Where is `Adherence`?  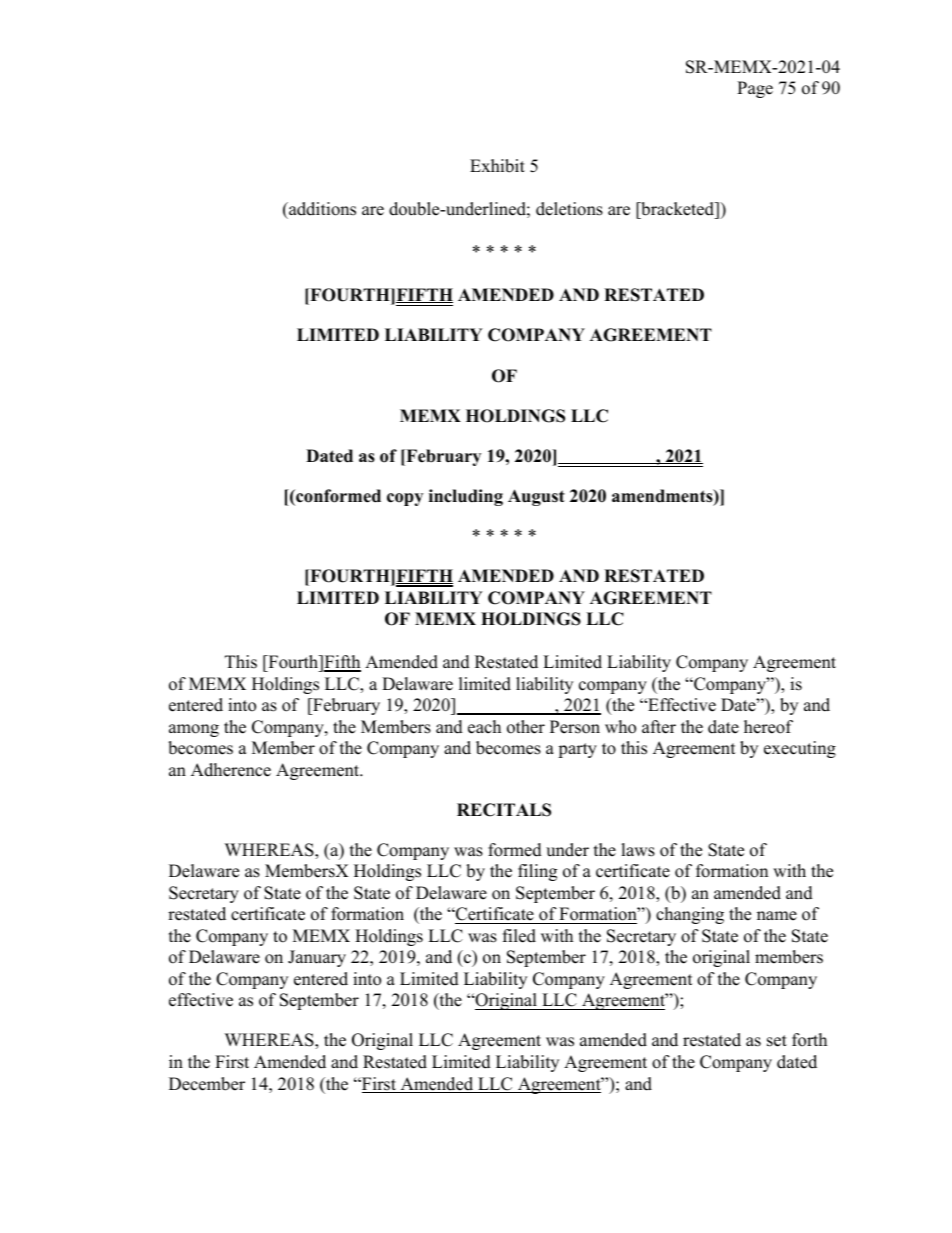
Adherence is located at coordinates (231, 770).
